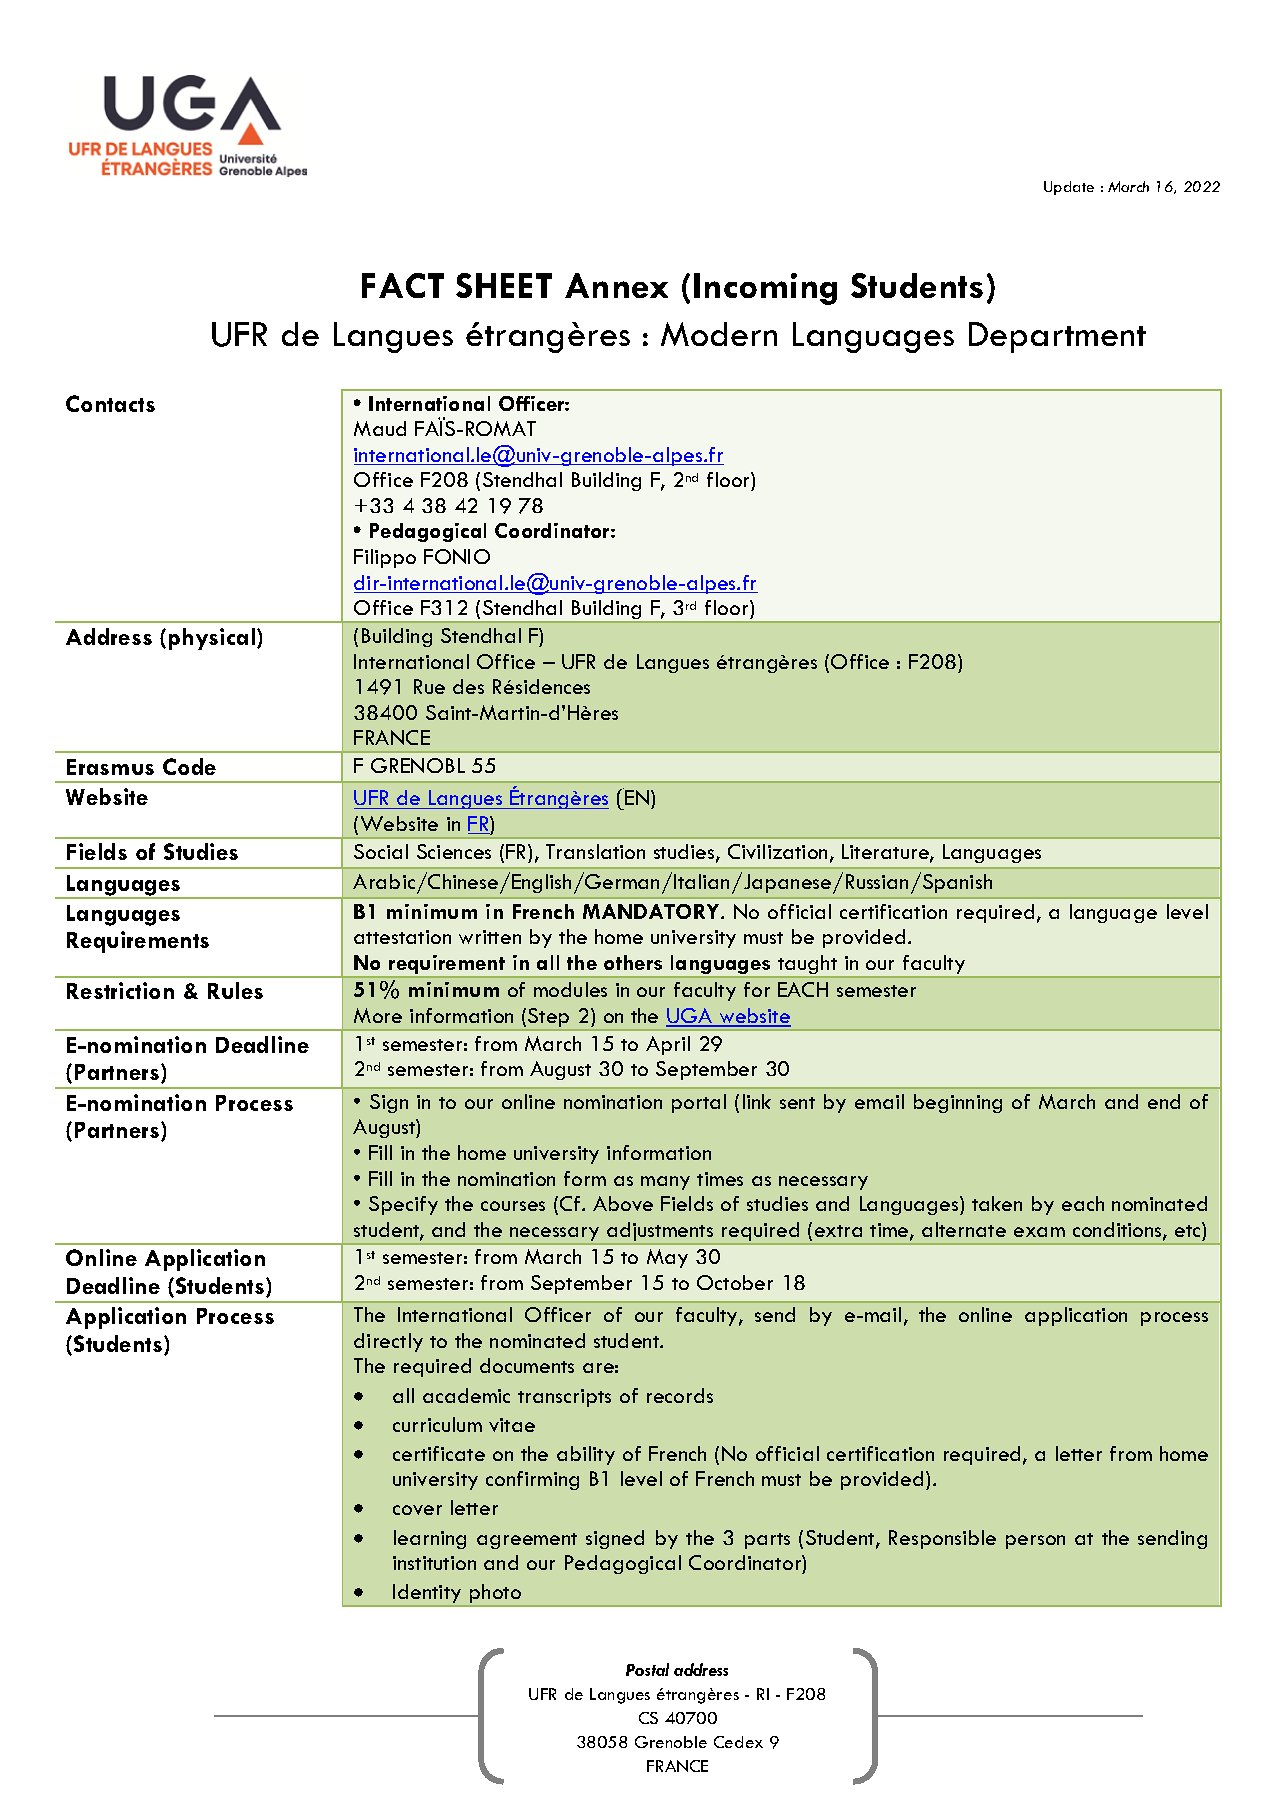 The image size is (1272, 1798). What do you see at coordinates (427, 1595) in the screenshot?
I see `Identity` at bounding box center [427, 1595].
